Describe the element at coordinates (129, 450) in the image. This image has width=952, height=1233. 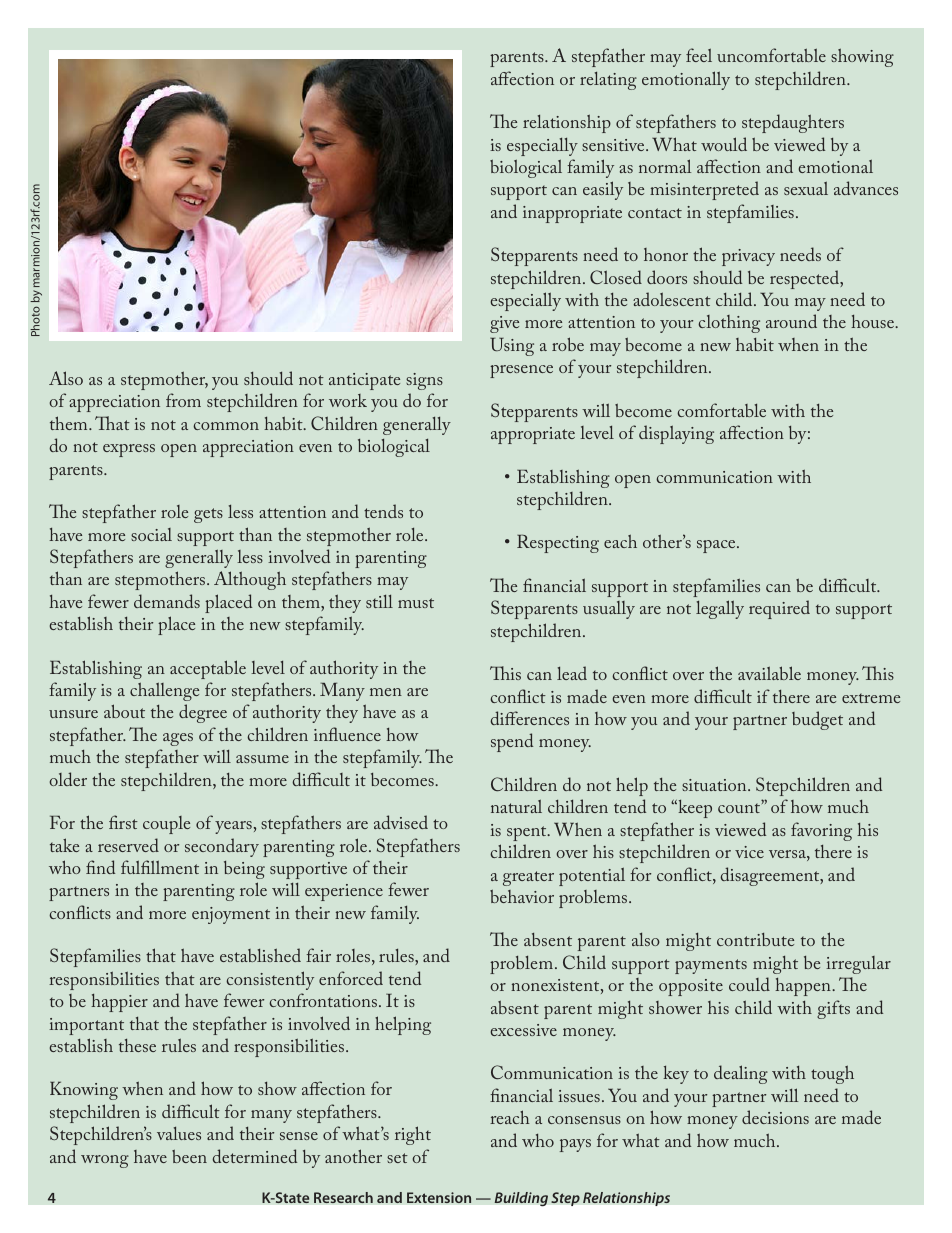
I see `express` at that location.
